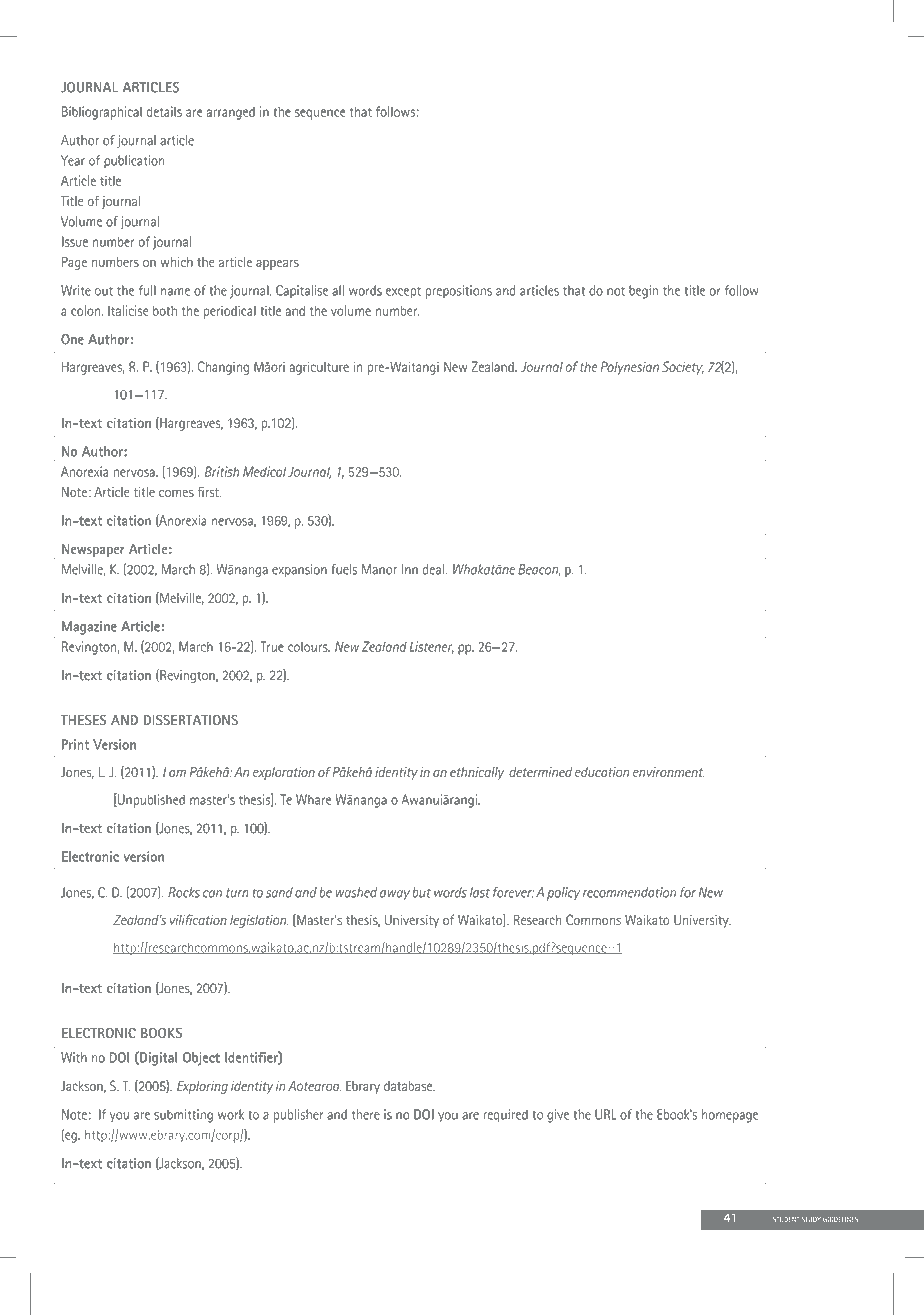  Describe the element at coordinates (683, 368) in the screenshot. I see `Society` at that location.
